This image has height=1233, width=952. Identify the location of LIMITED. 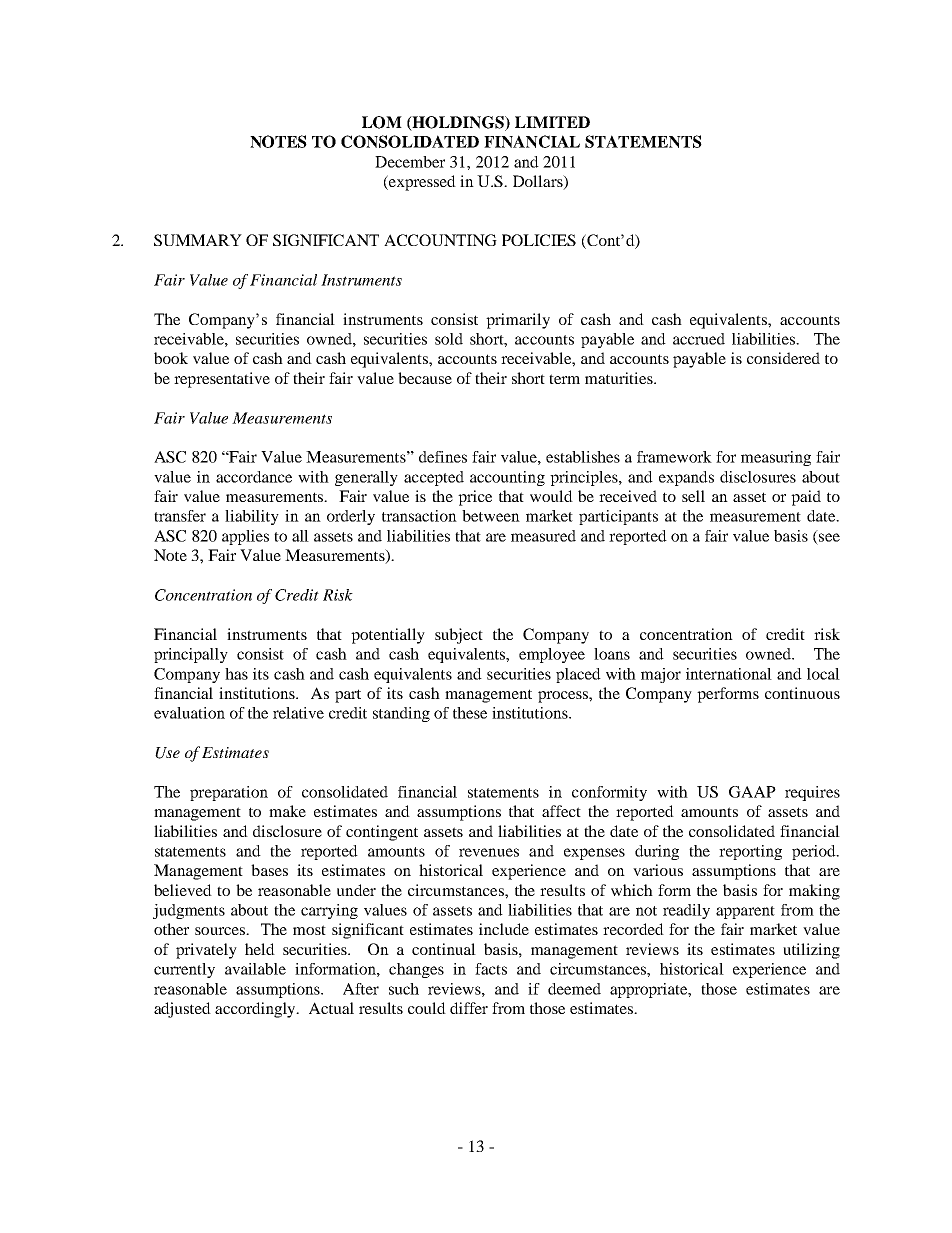
(552, 122).
